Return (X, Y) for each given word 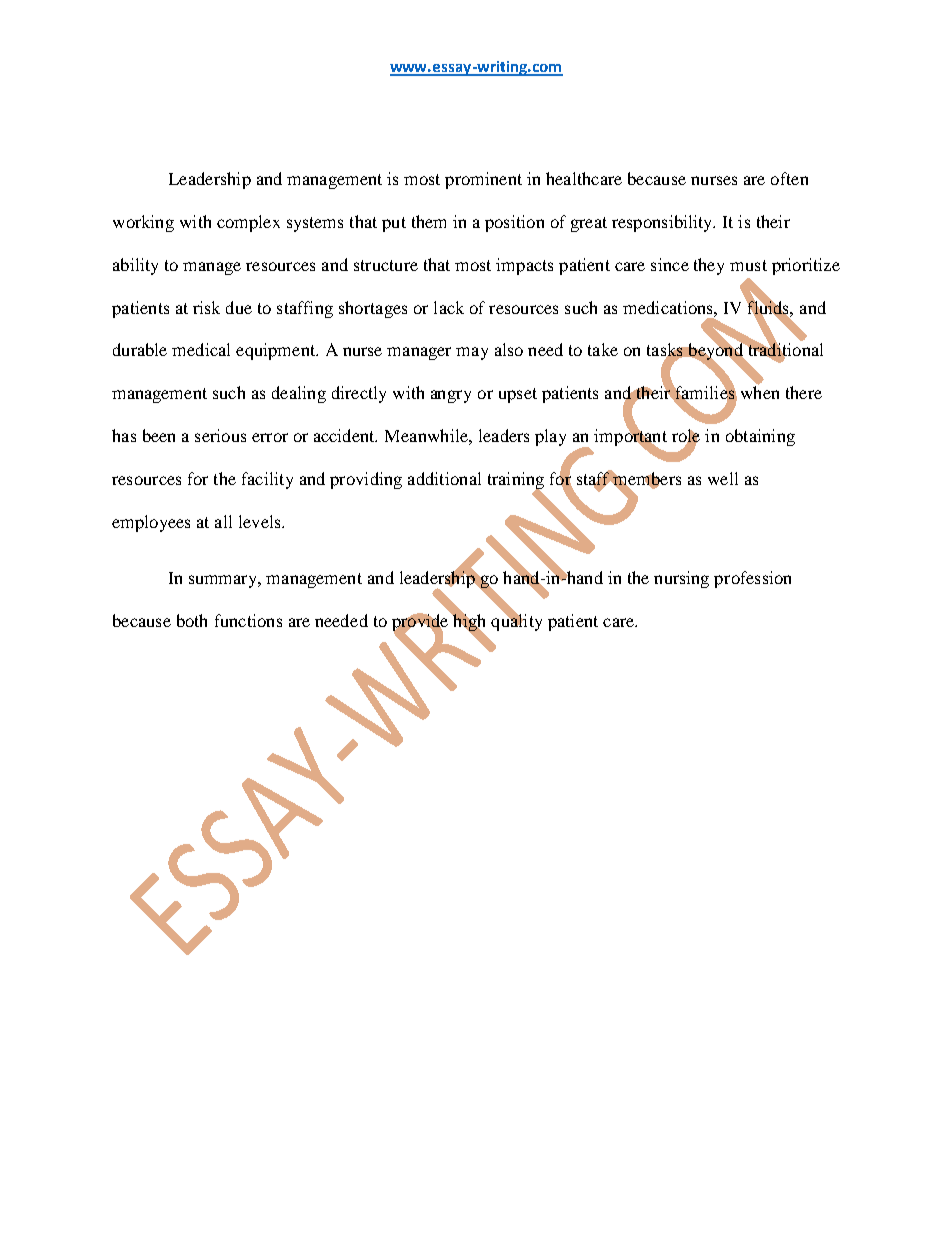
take (603, 349)
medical (201, 349)
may (472, 353)
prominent (483, 180)
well (723, 478)
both (192, 620)
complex (248, 223)
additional (444, 478)
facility (267, 480)
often (789, 178)
